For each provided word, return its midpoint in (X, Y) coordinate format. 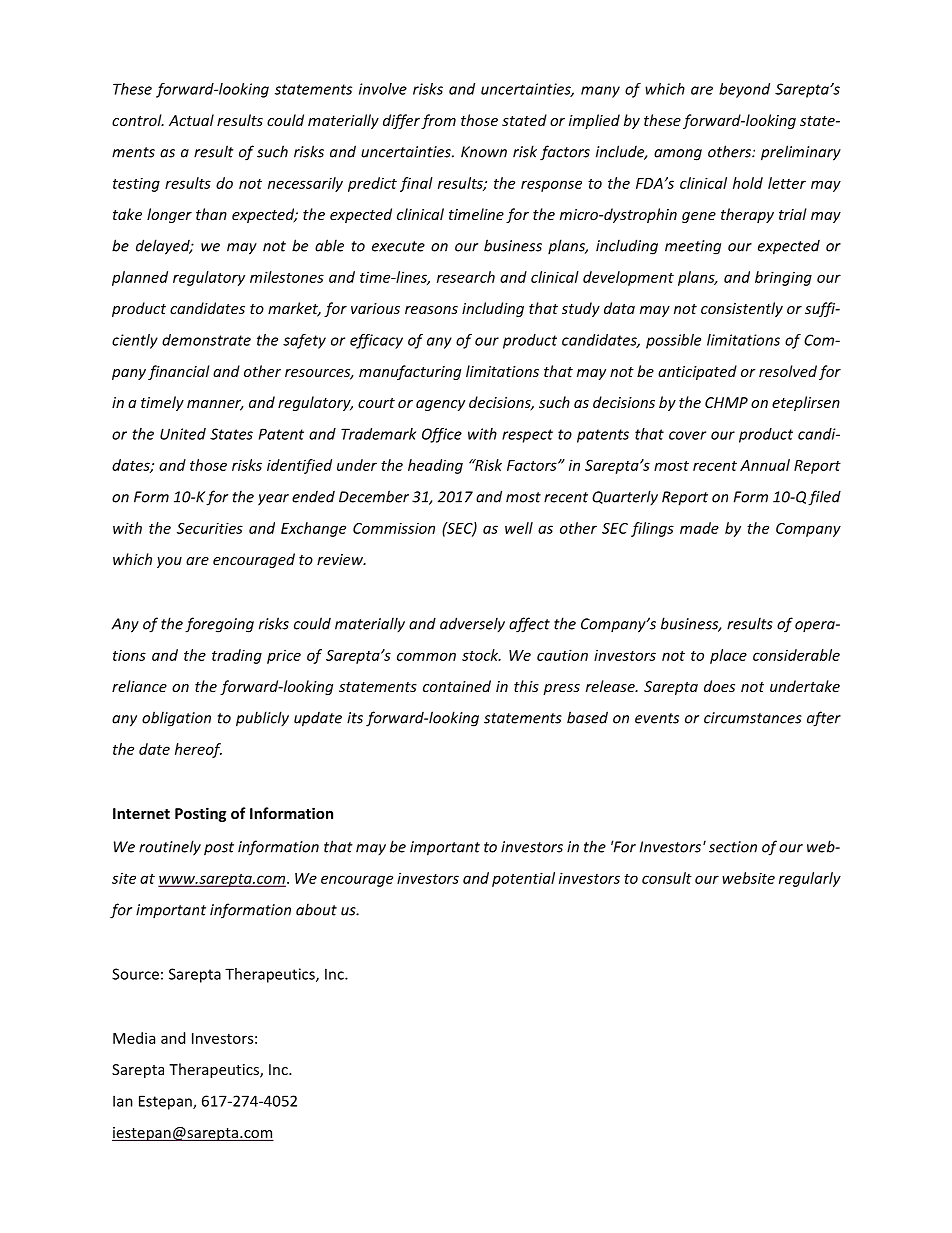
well (519, 528)
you (169, 562)
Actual (191, 120)
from (438, 121)
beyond (744, 90)
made (699, 528)
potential (523, 879)
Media (134, 1038)
